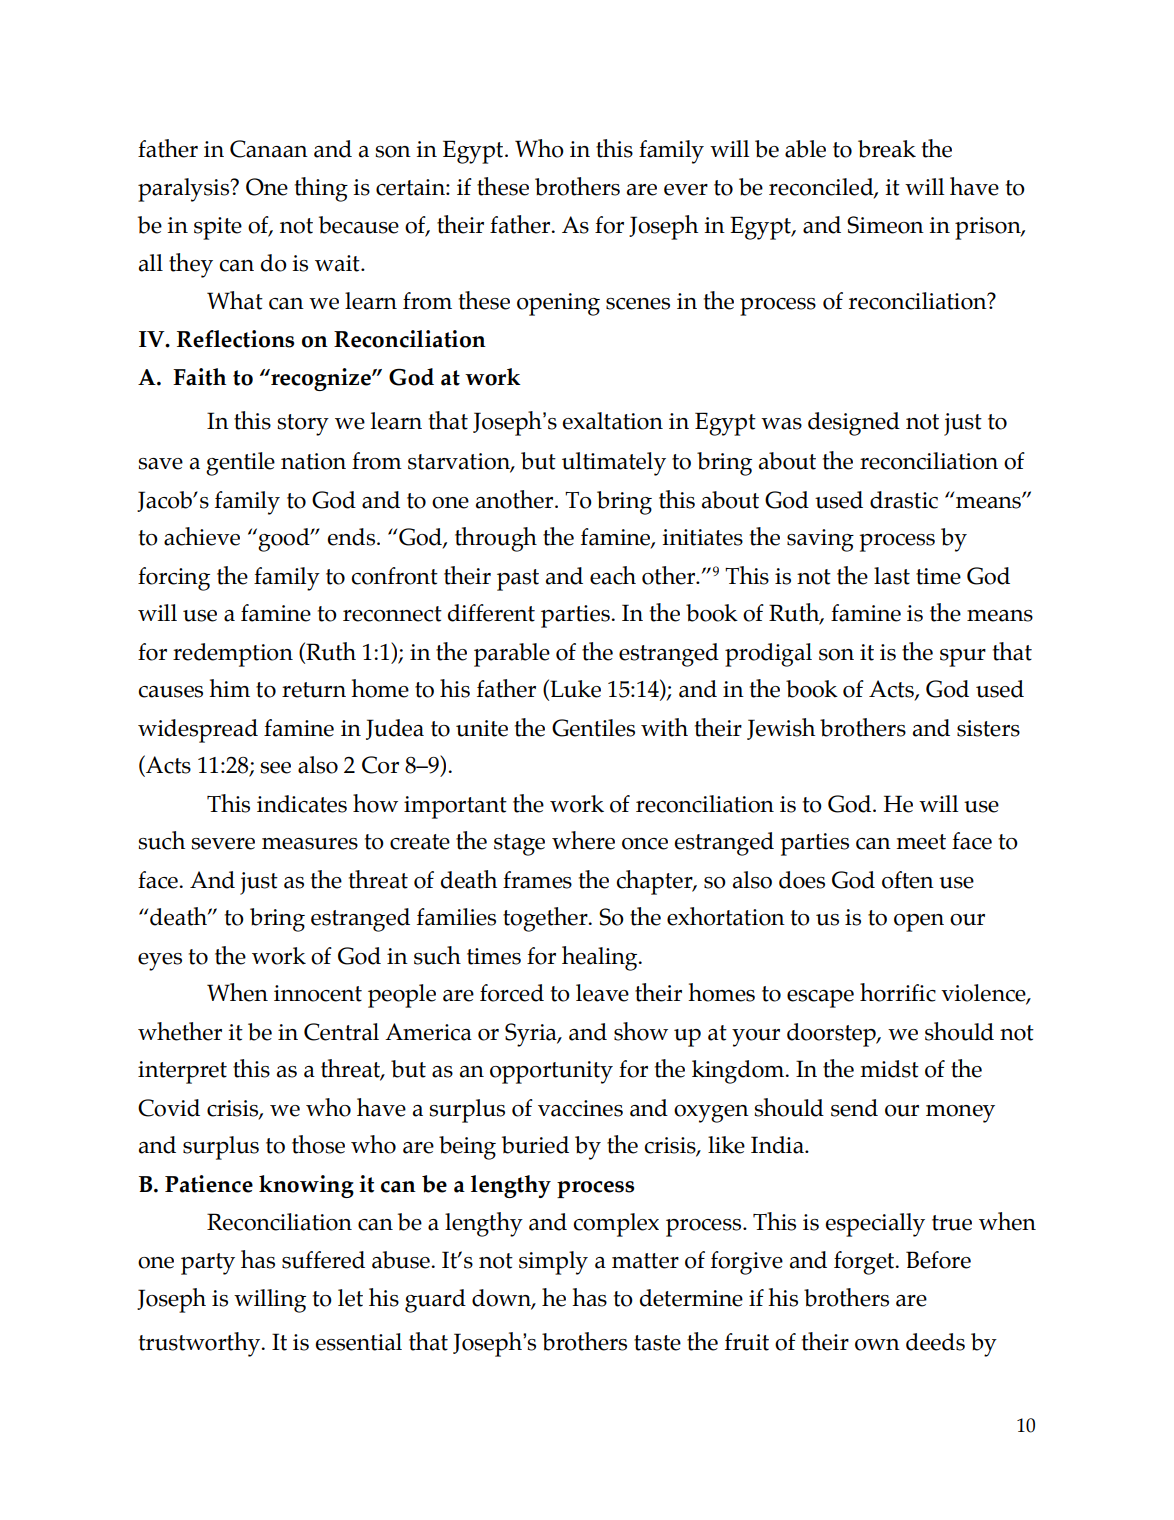 The height and width of the document is (1520, 1174). I want to click on drastic, so click(904, 500).
